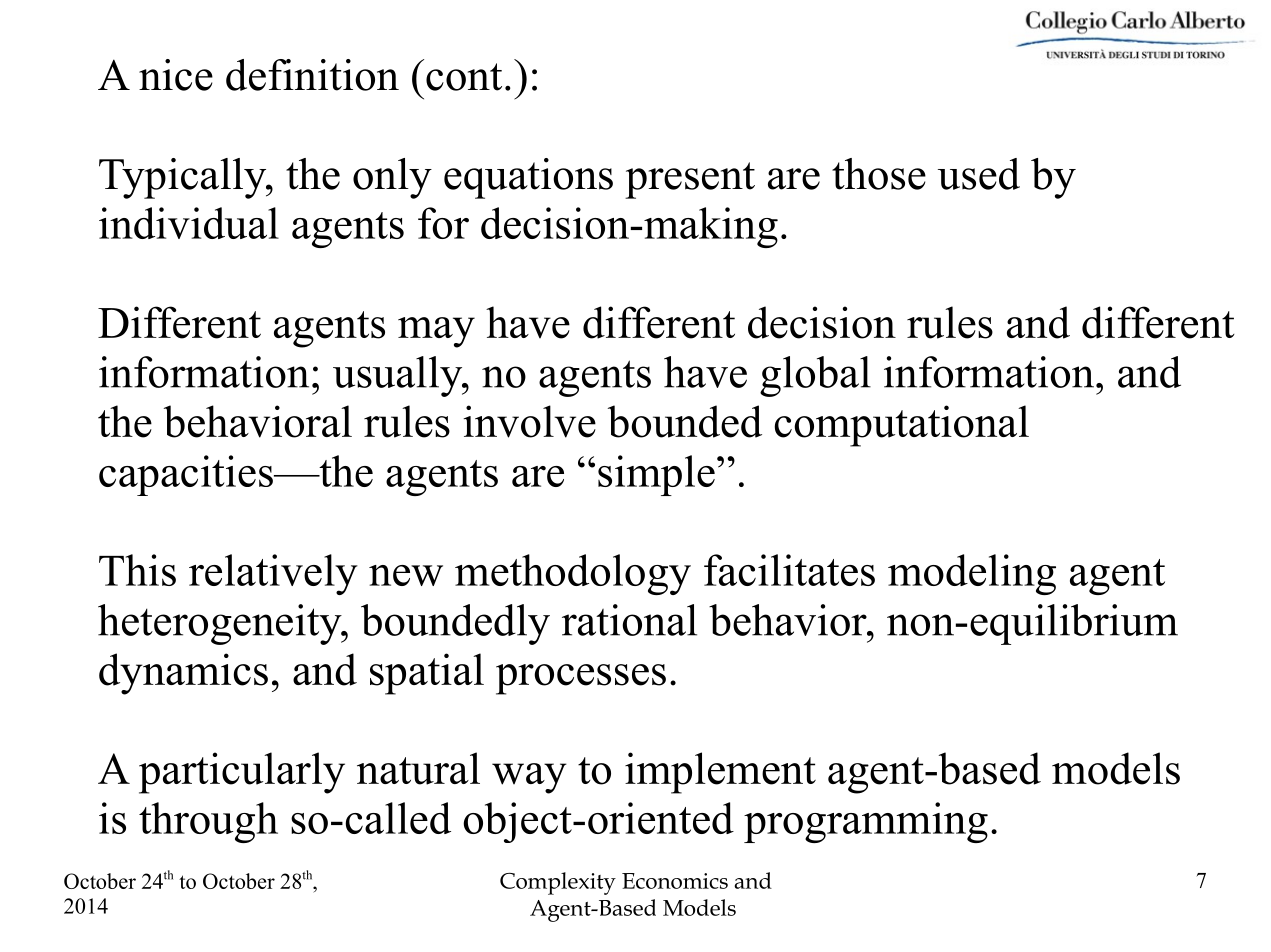 This page has width=1271, height=952. Describe the element at coordinates (656, 475) in the page. I see `simple` at that location.
